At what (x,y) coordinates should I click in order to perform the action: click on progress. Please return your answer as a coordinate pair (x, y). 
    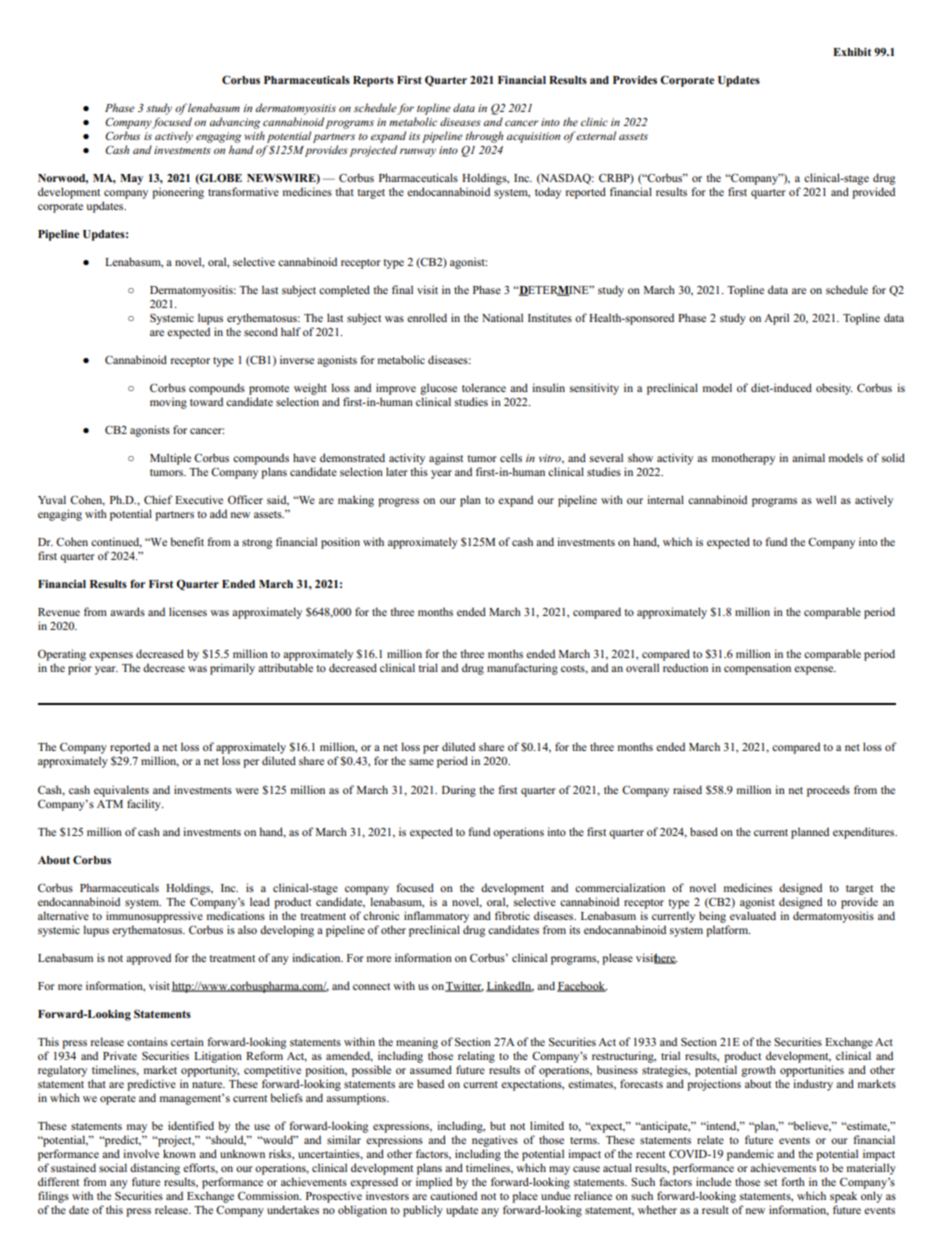
    Looking at the image, I should click on (398, 502).
